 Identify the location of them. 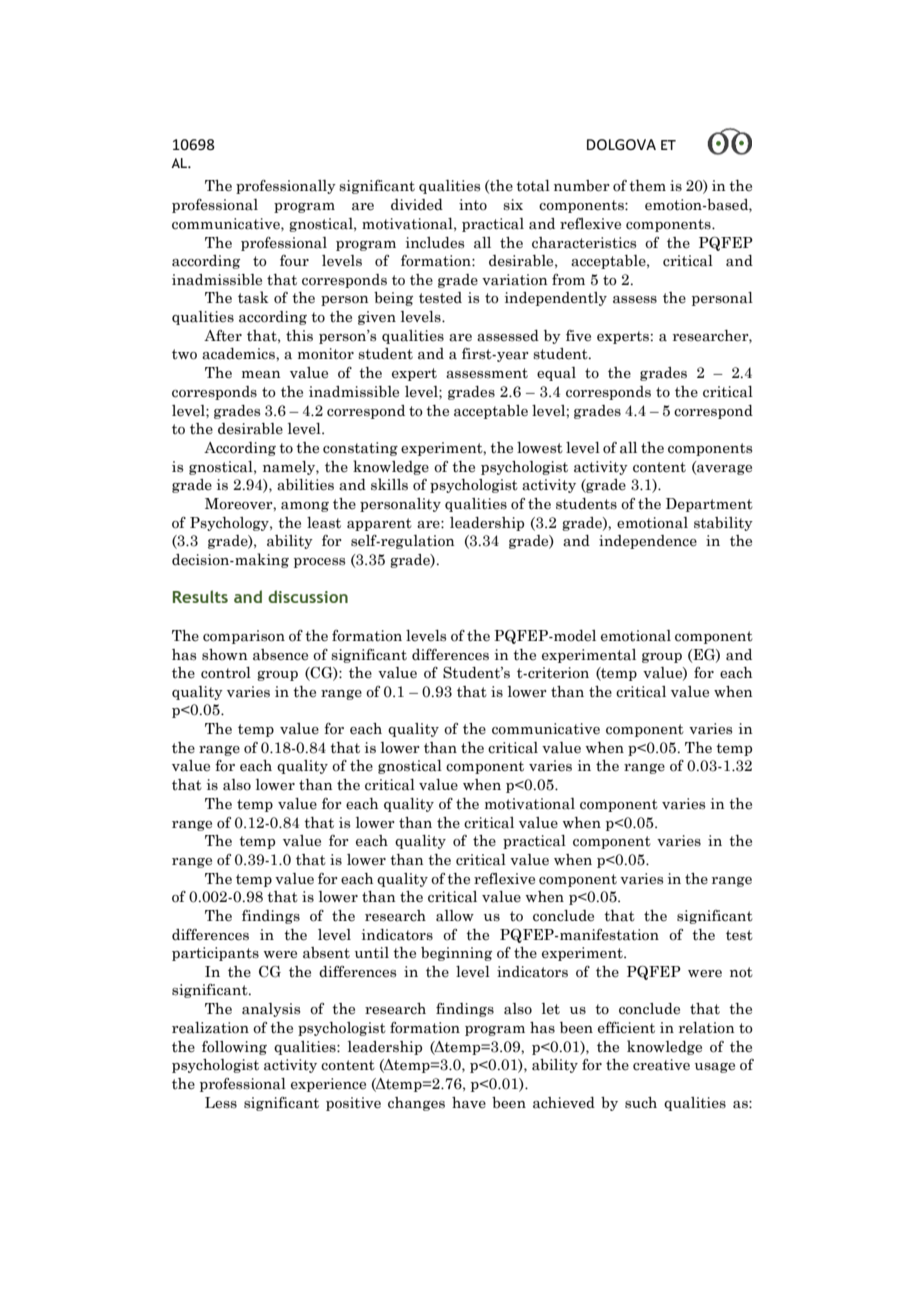
(647, 186).
